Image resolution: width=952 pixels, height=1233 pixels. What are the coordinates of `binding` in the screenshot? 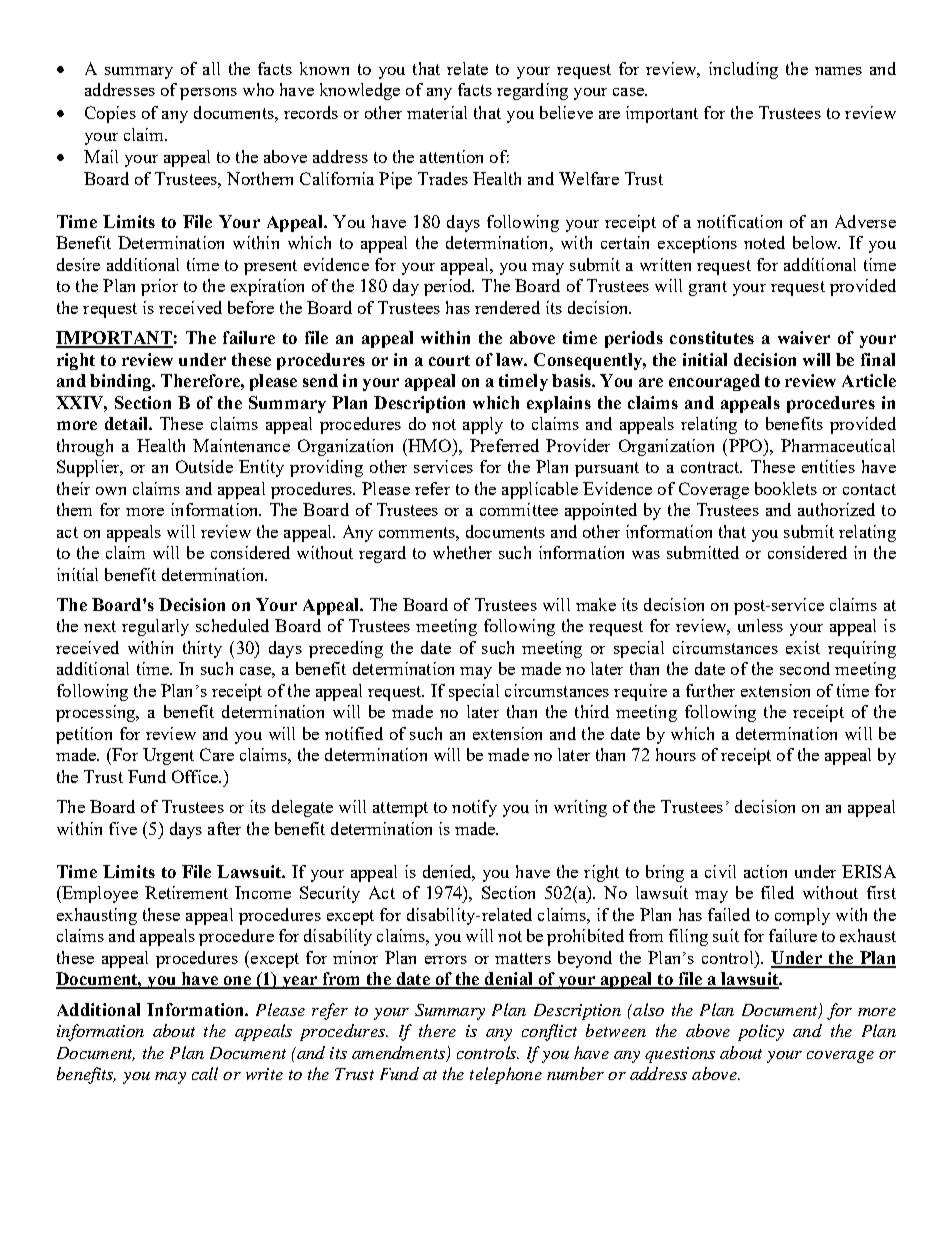 It's located at (122, 382).
